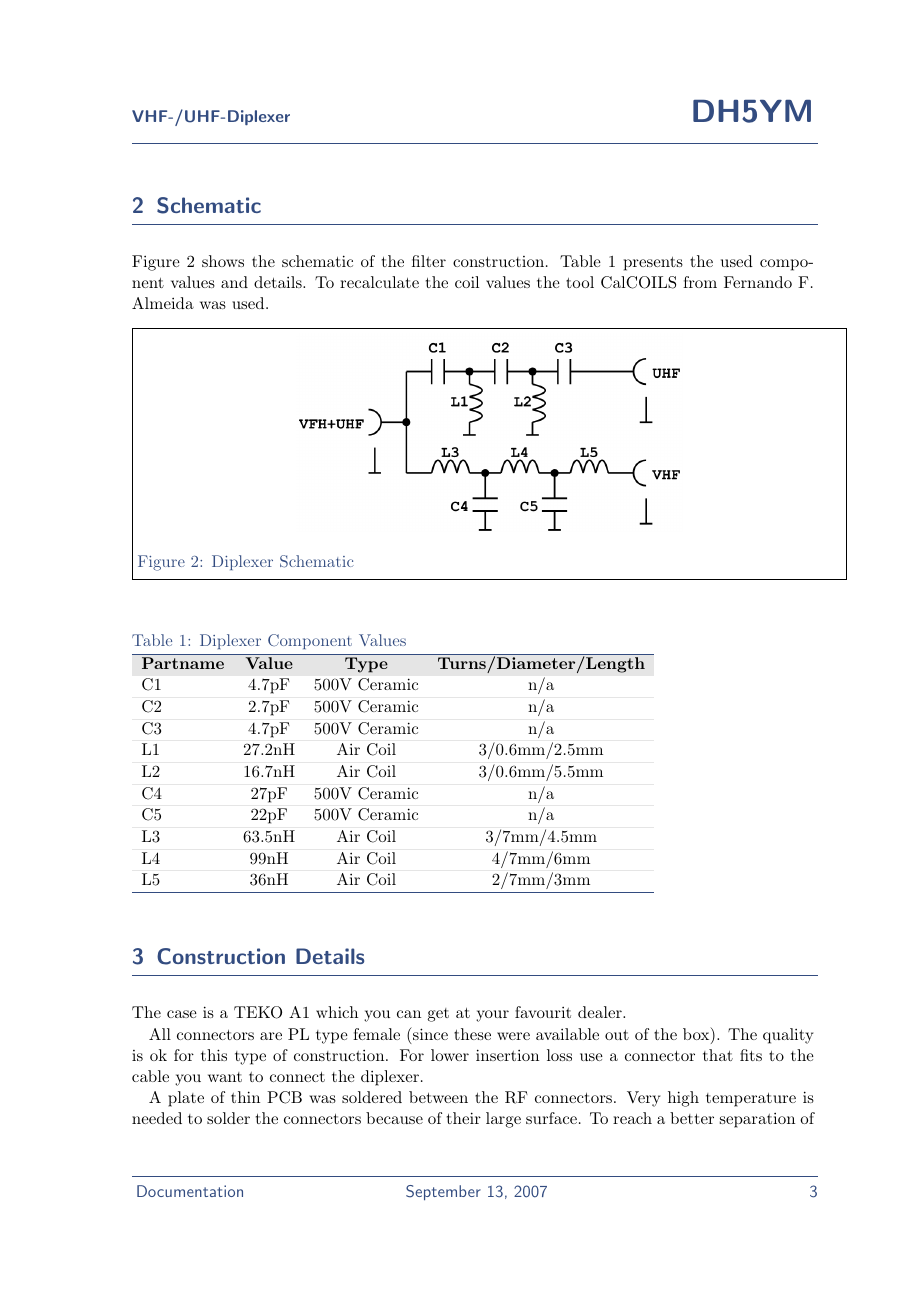  I want to click on from, so click(700, 282).
